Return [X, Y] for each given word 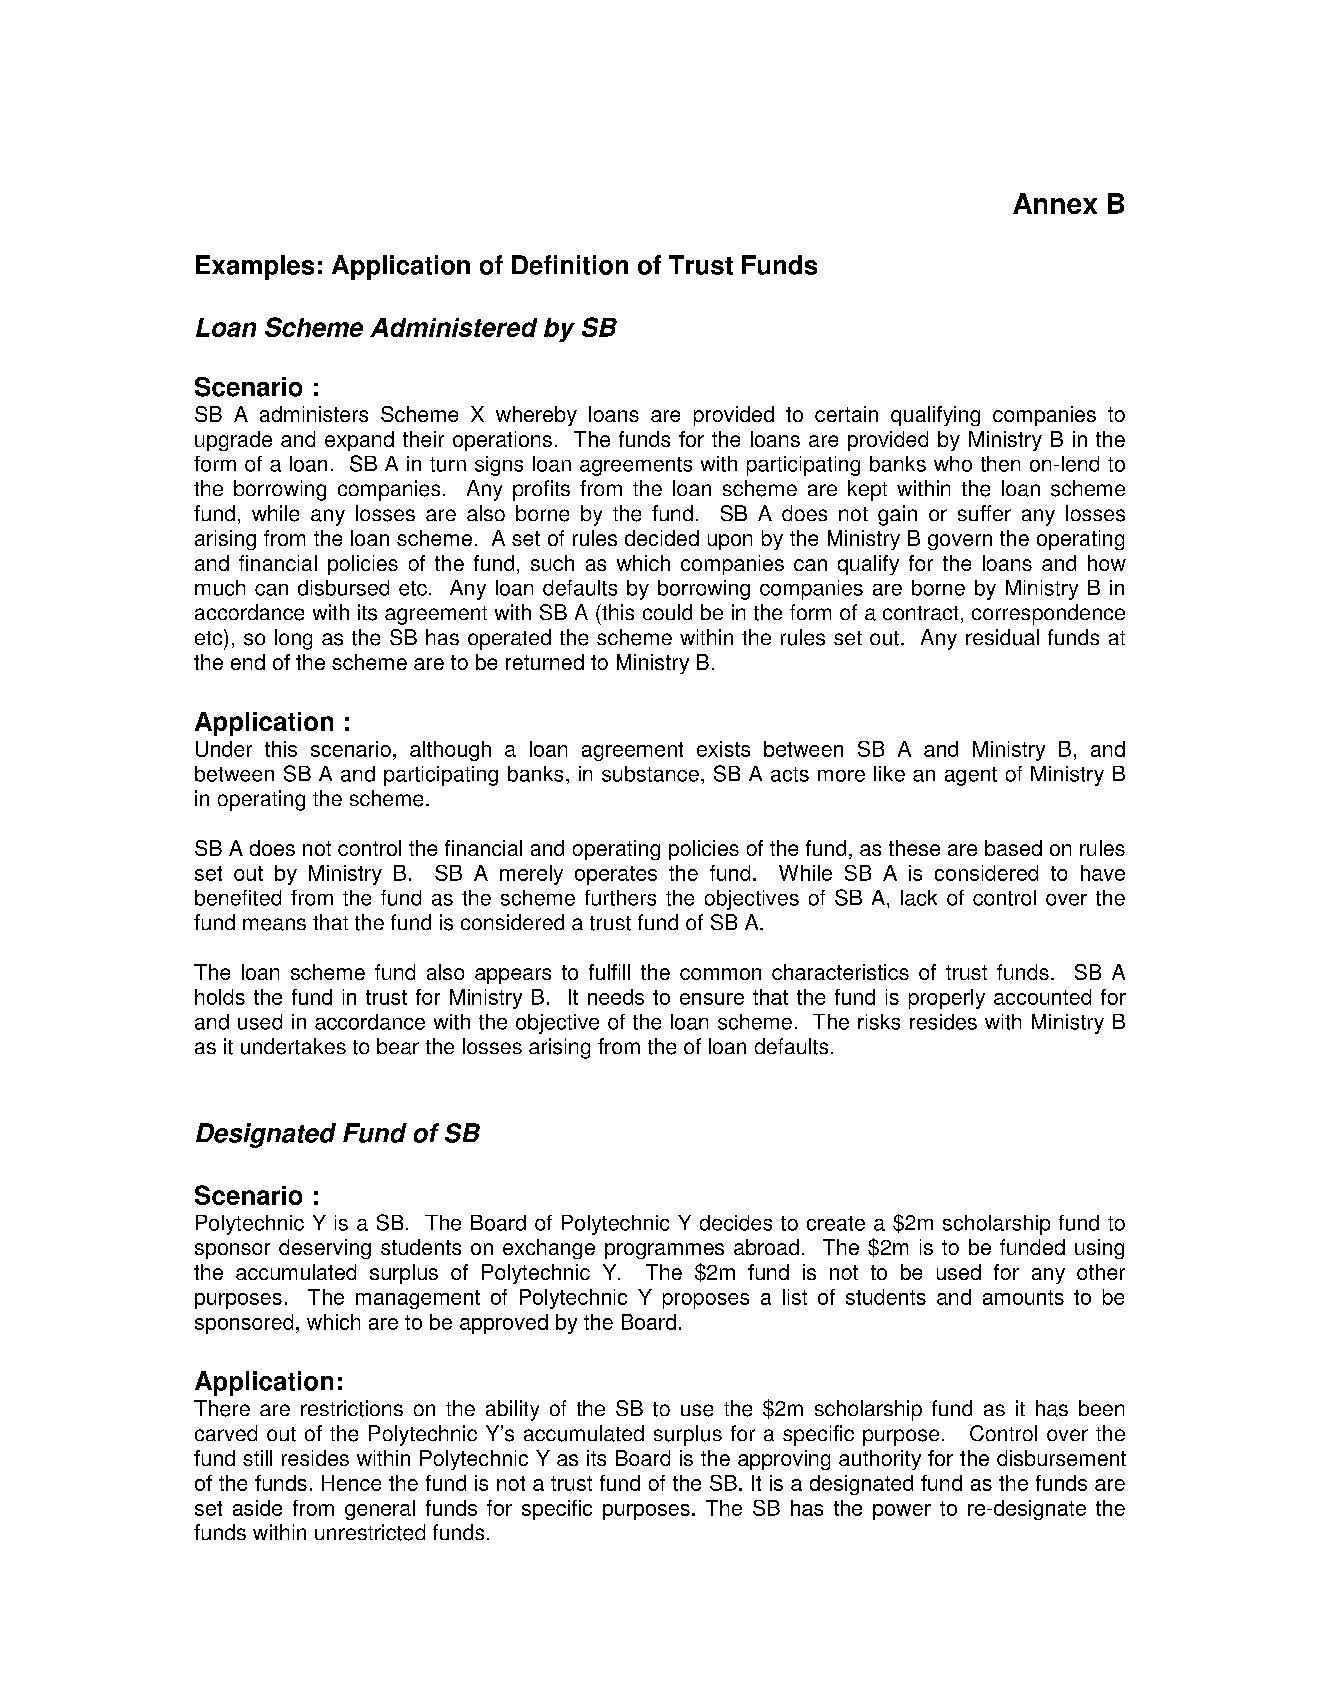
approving [784, 1460]
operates [616, 875]
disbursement [1061, 1458]
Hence [351, 1483]
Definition [570, 265]
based [1013, 848]
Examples [255, 267]
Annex [1055, 203]
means [274, 924]
